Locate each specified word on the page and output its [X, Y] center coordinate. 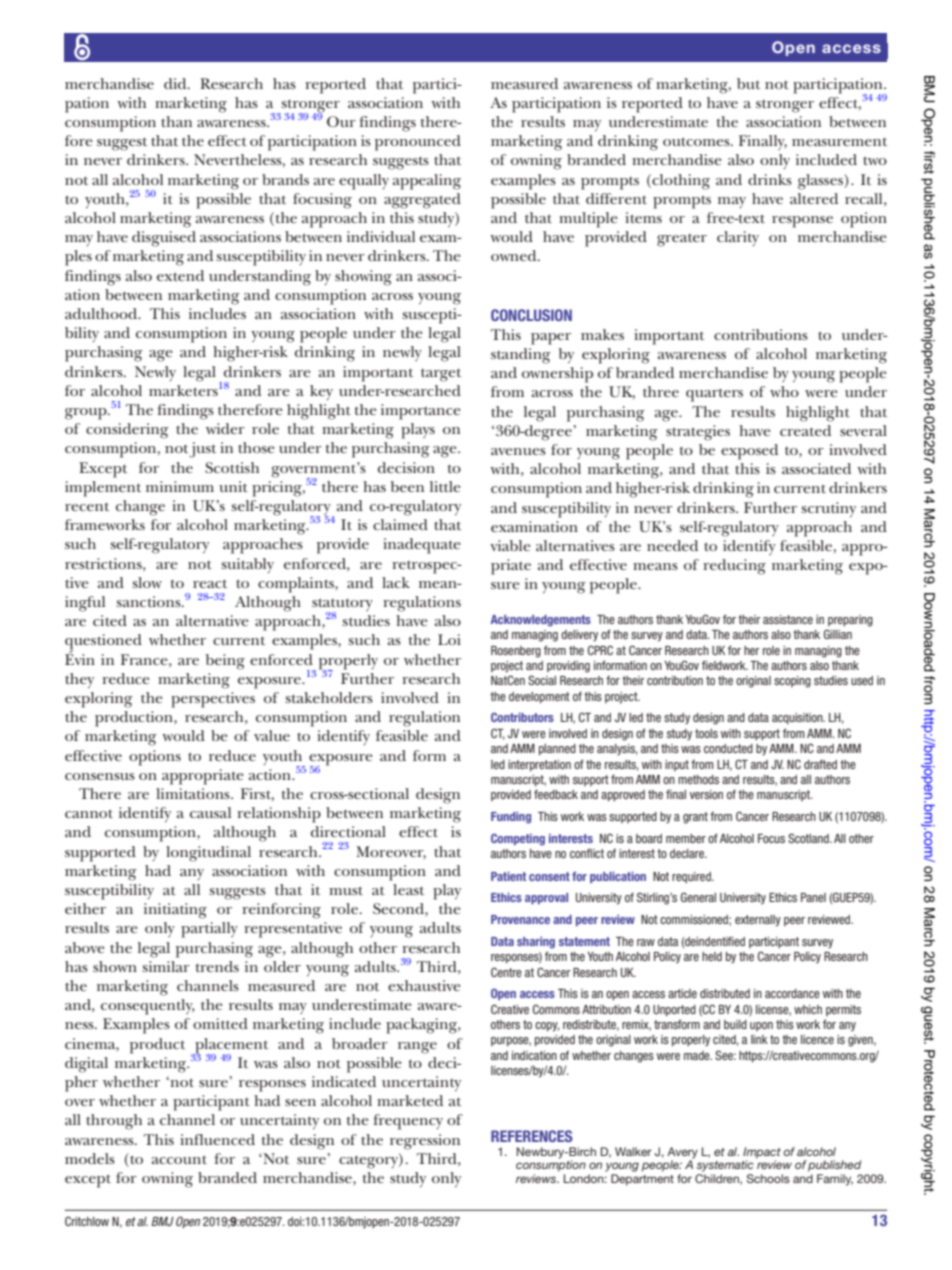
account [179, 1159]
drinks [770, 179]
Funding [511, 818]
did [176, 83]
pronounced [418, 143]
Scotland [809, 838]
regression [425, 1142]
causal [210, 812]
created [805, 430]
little [445, 486]
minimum [180, 486]
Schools [768, 1178]
